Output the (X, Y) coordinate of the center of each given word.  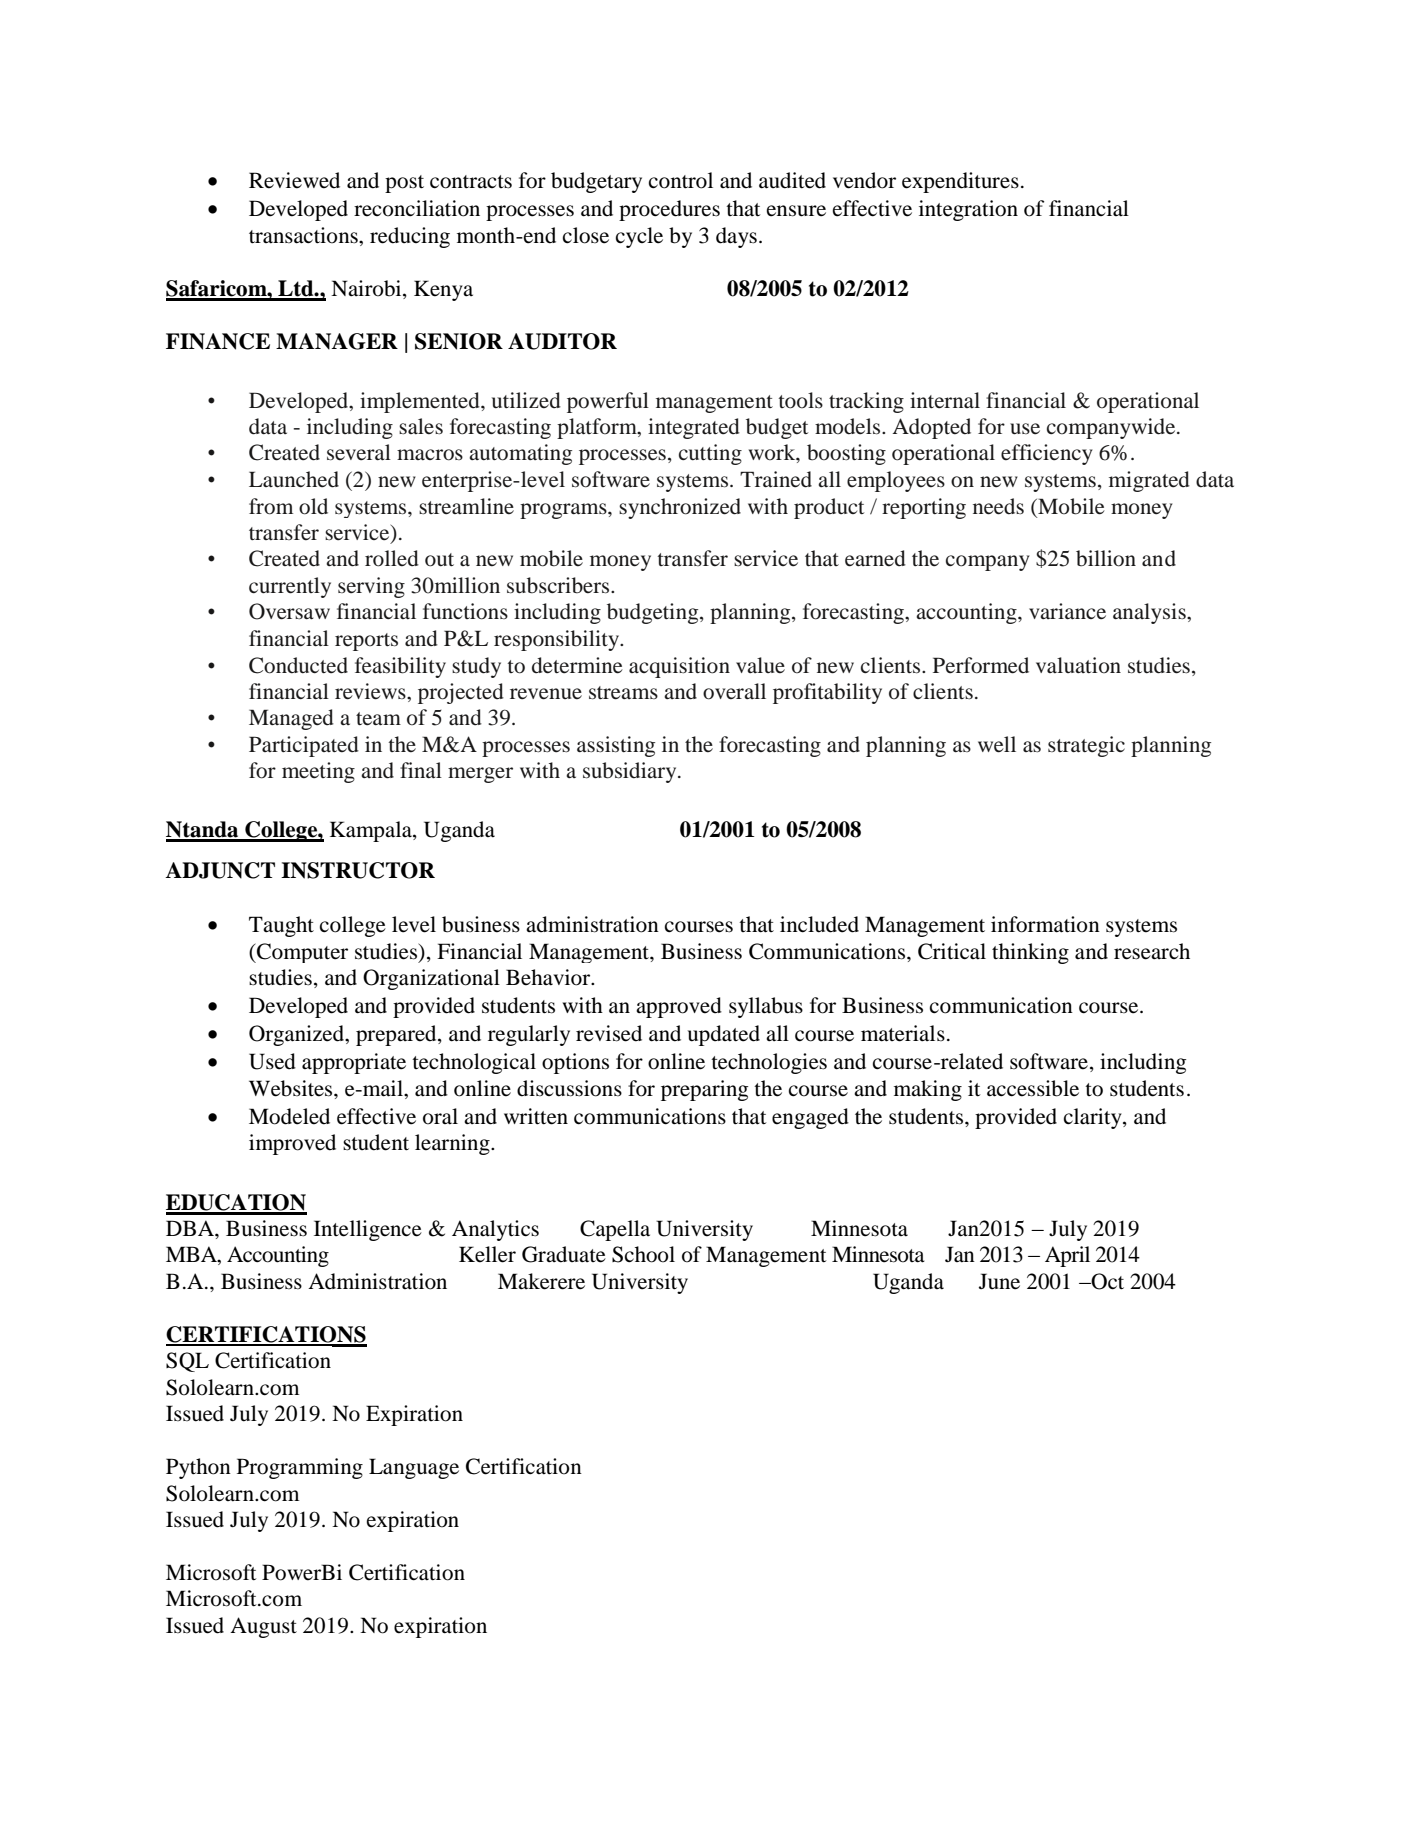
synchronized (680, 508)
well (997, 744)
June (999, 1281)
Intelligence (368, 1230)
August (263, 1627)
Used (272, 1061)
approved (679, 1007)
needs (998, 506)
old (313, 506)
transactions (304, 235)
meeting (318, 772)
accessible (1033, 1088)
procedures (669, 210)
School (643, 1254)
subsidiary (631, 772)
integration (968, 210)
